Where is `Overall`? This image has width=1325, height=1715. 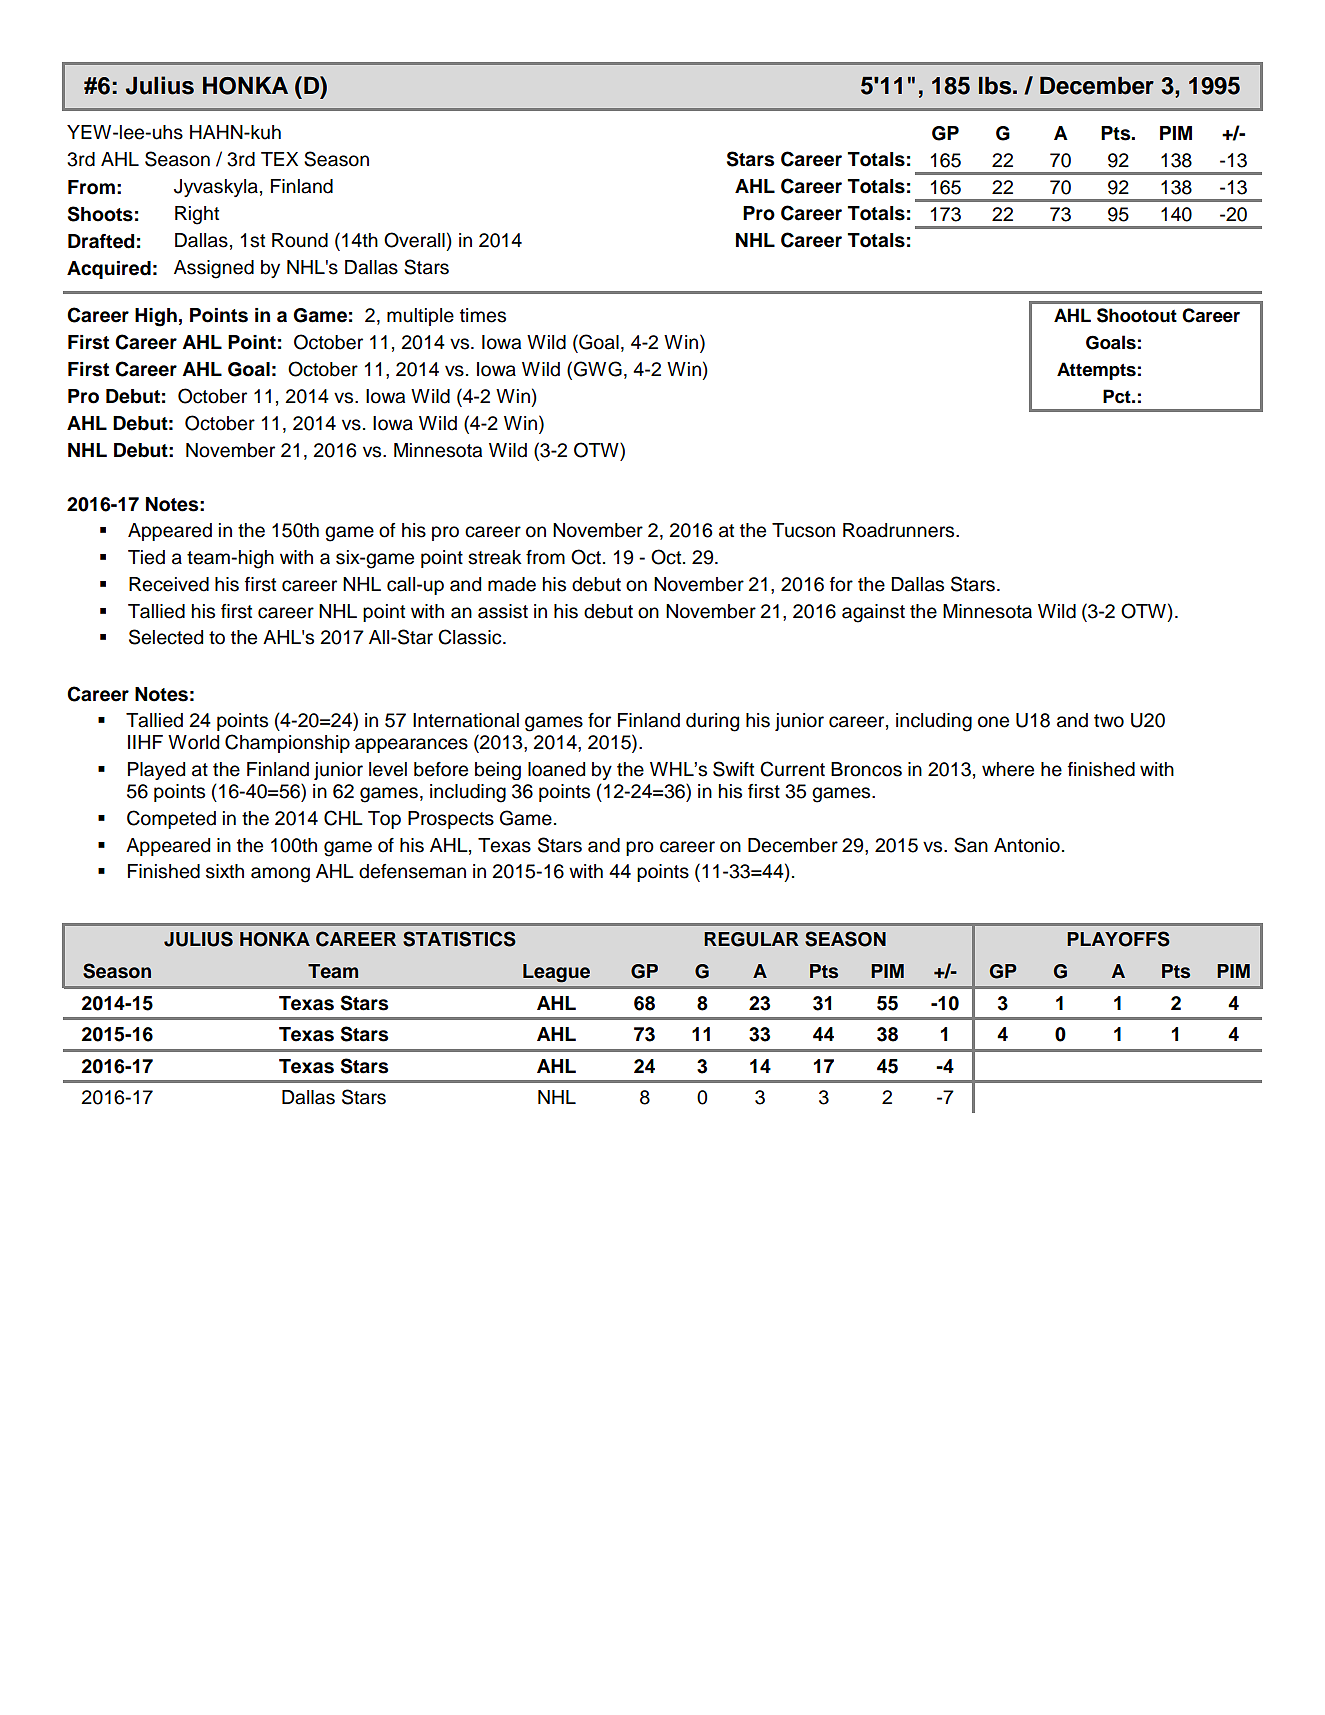 Overall is located at coordinates (414, 240).
